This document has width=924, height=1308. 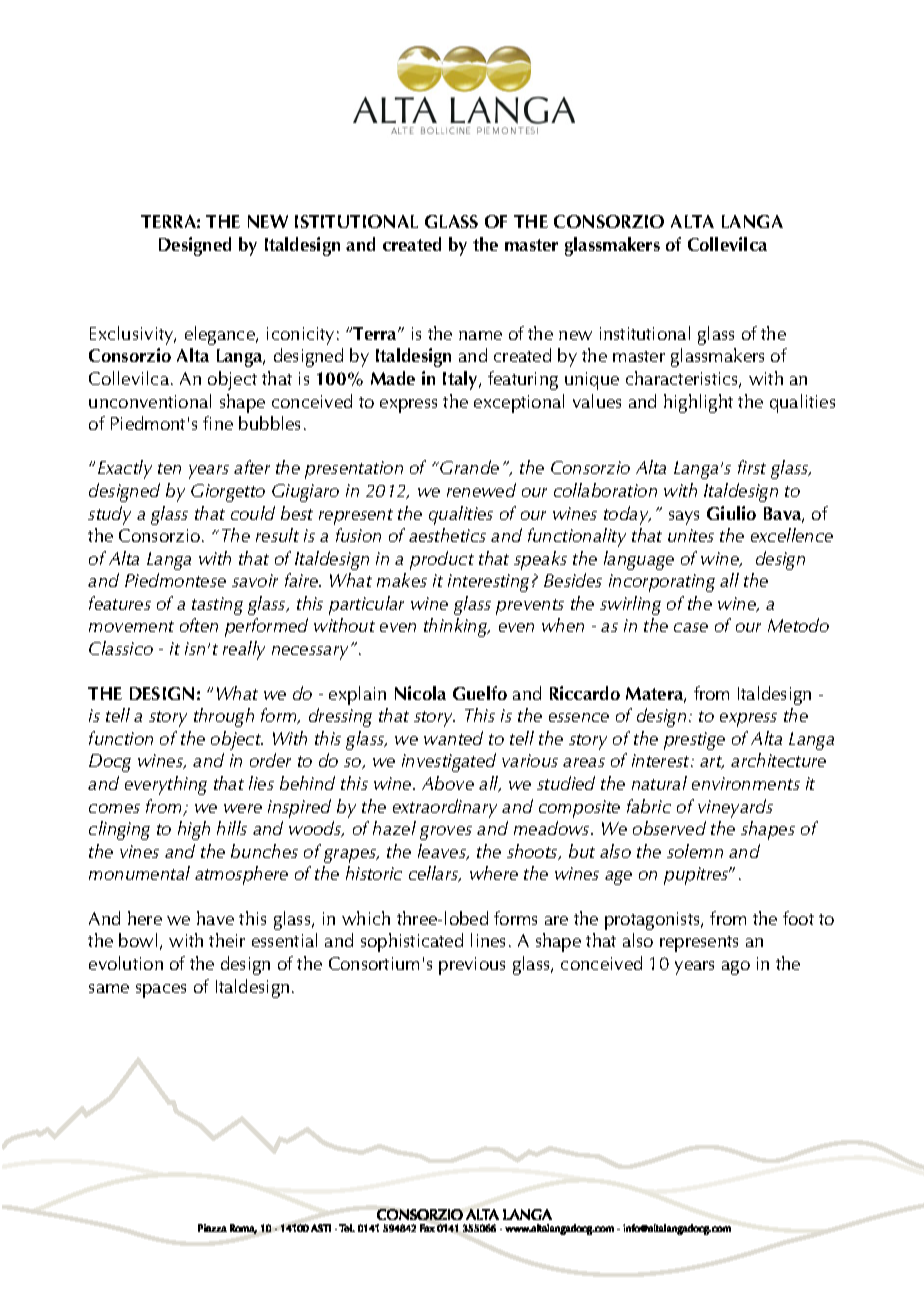 I want to click on really, so click(x=244, y=650).
